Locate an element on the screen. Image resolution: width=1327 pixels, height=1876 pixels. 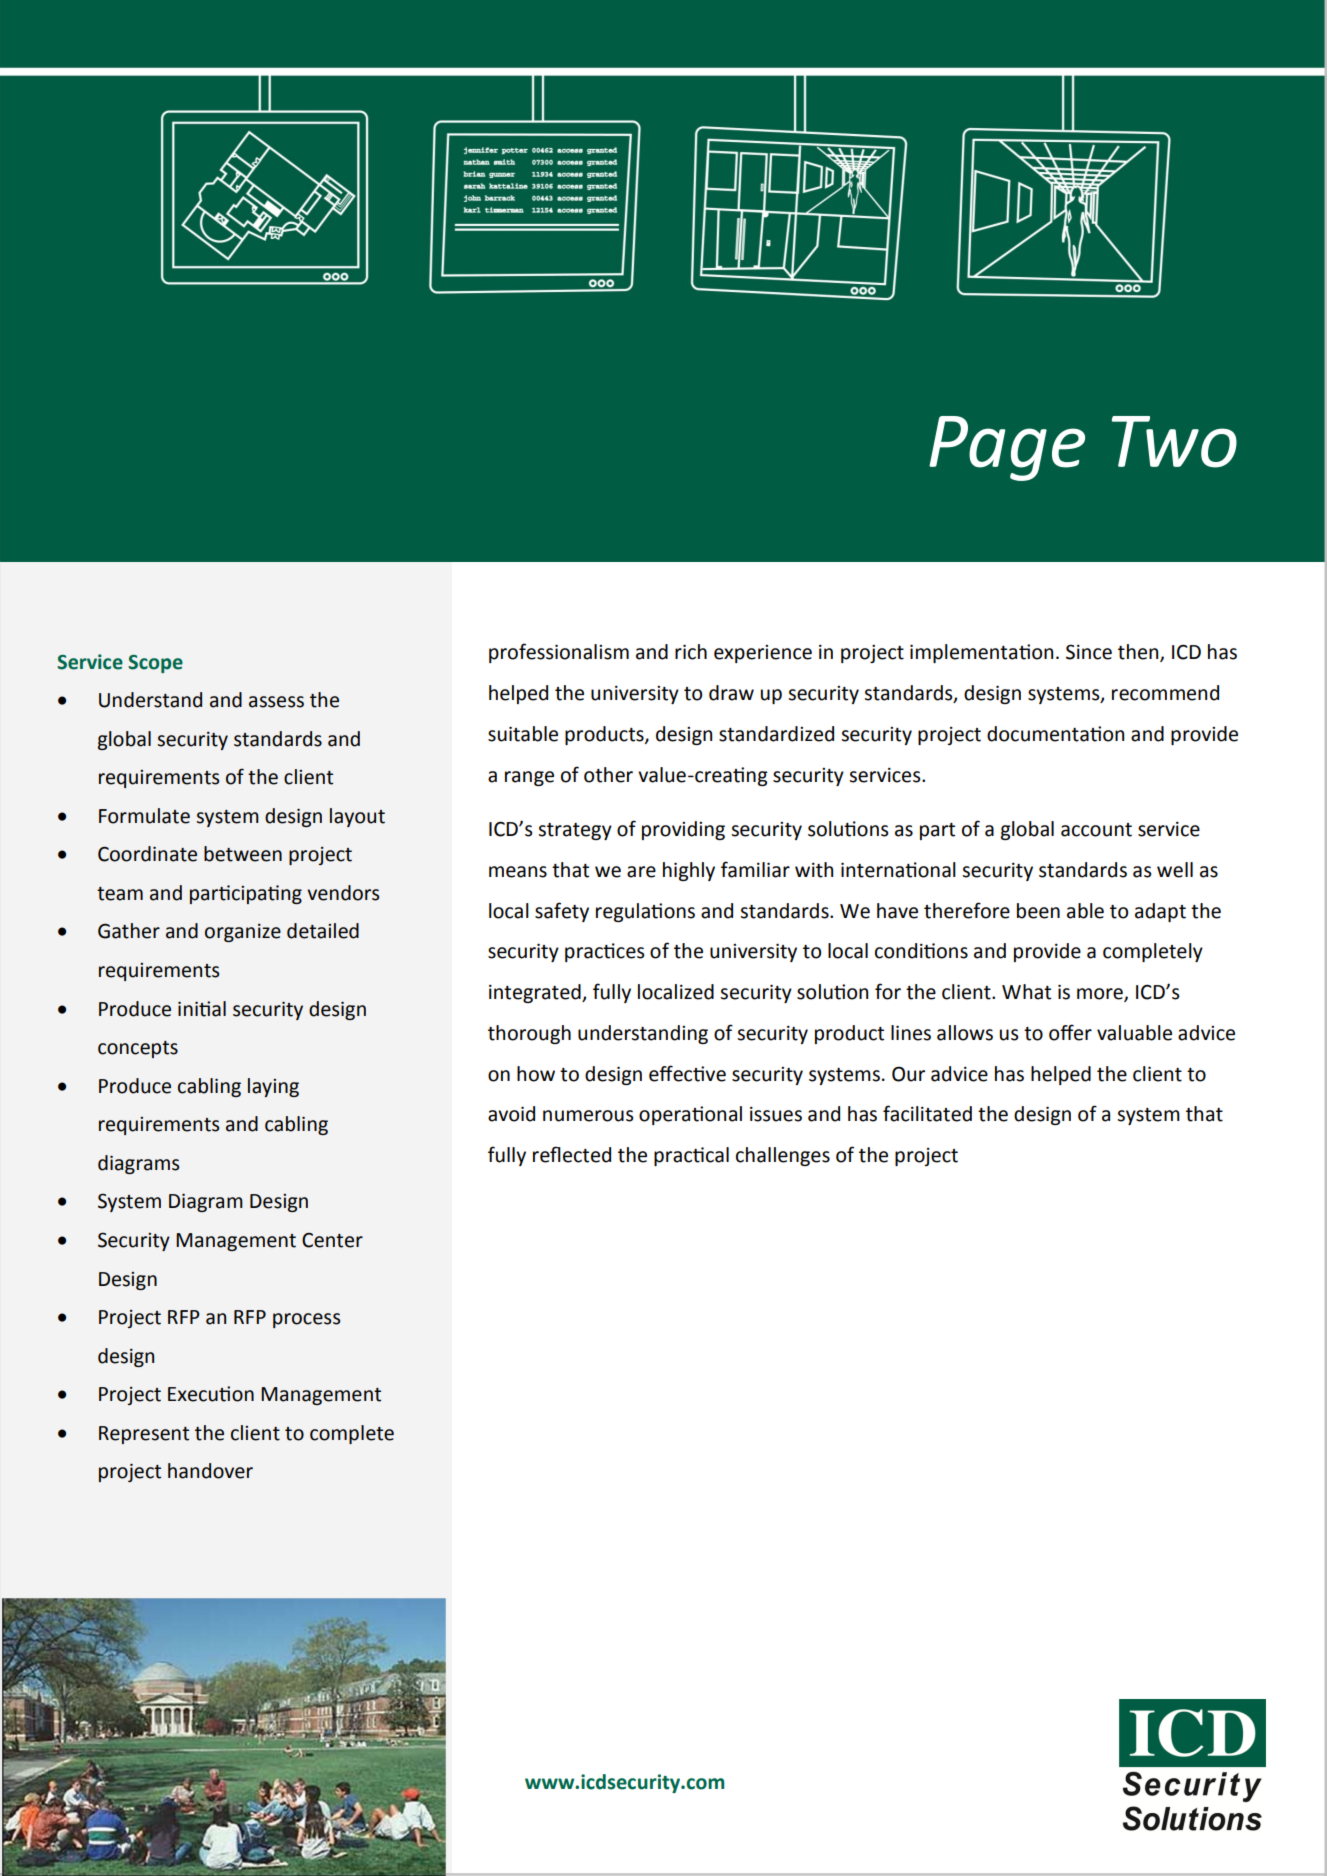
practices is located at coordinates (604, 952).
